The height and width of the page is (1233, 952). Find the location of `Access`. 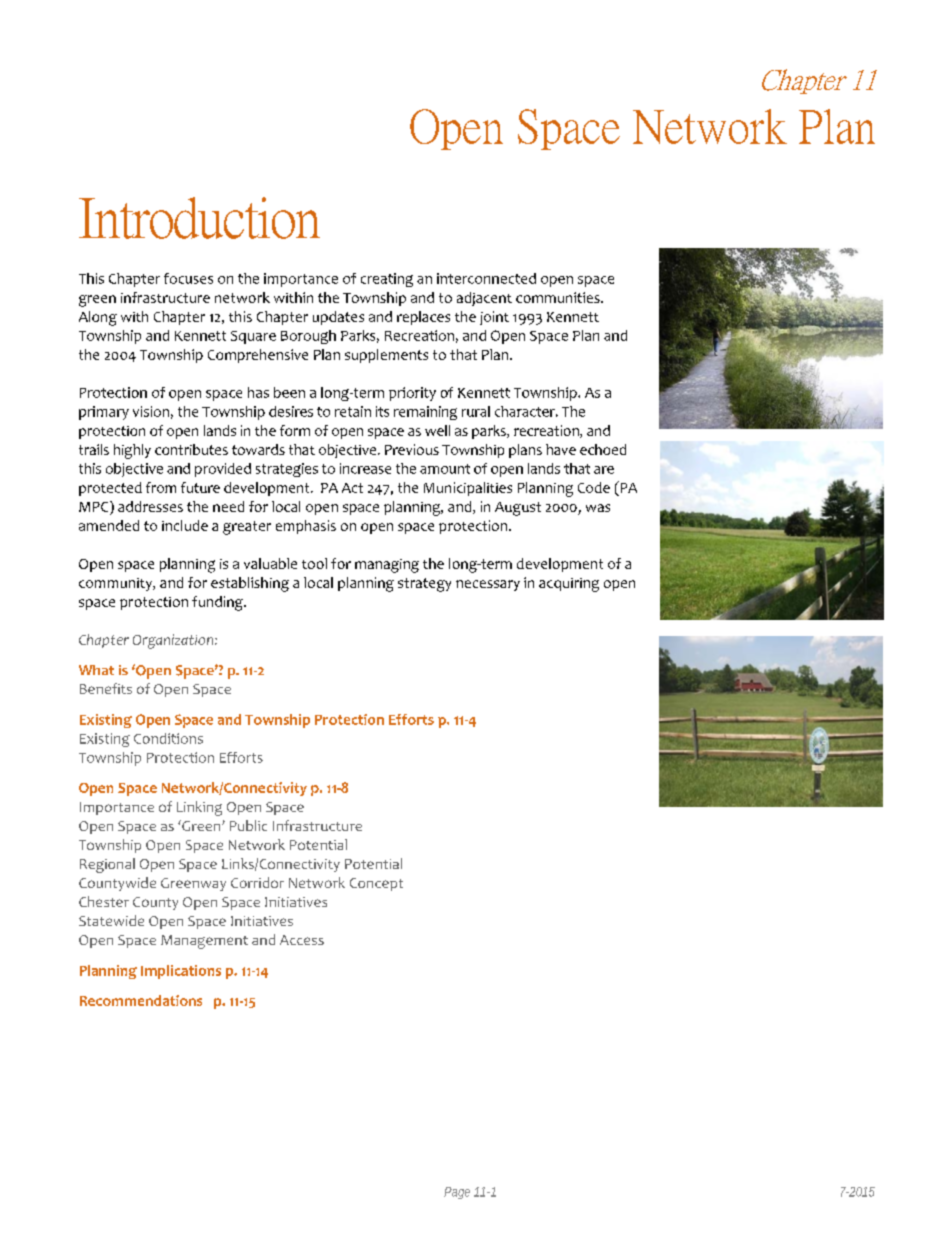

Access is located at coordinates (302, 940).
